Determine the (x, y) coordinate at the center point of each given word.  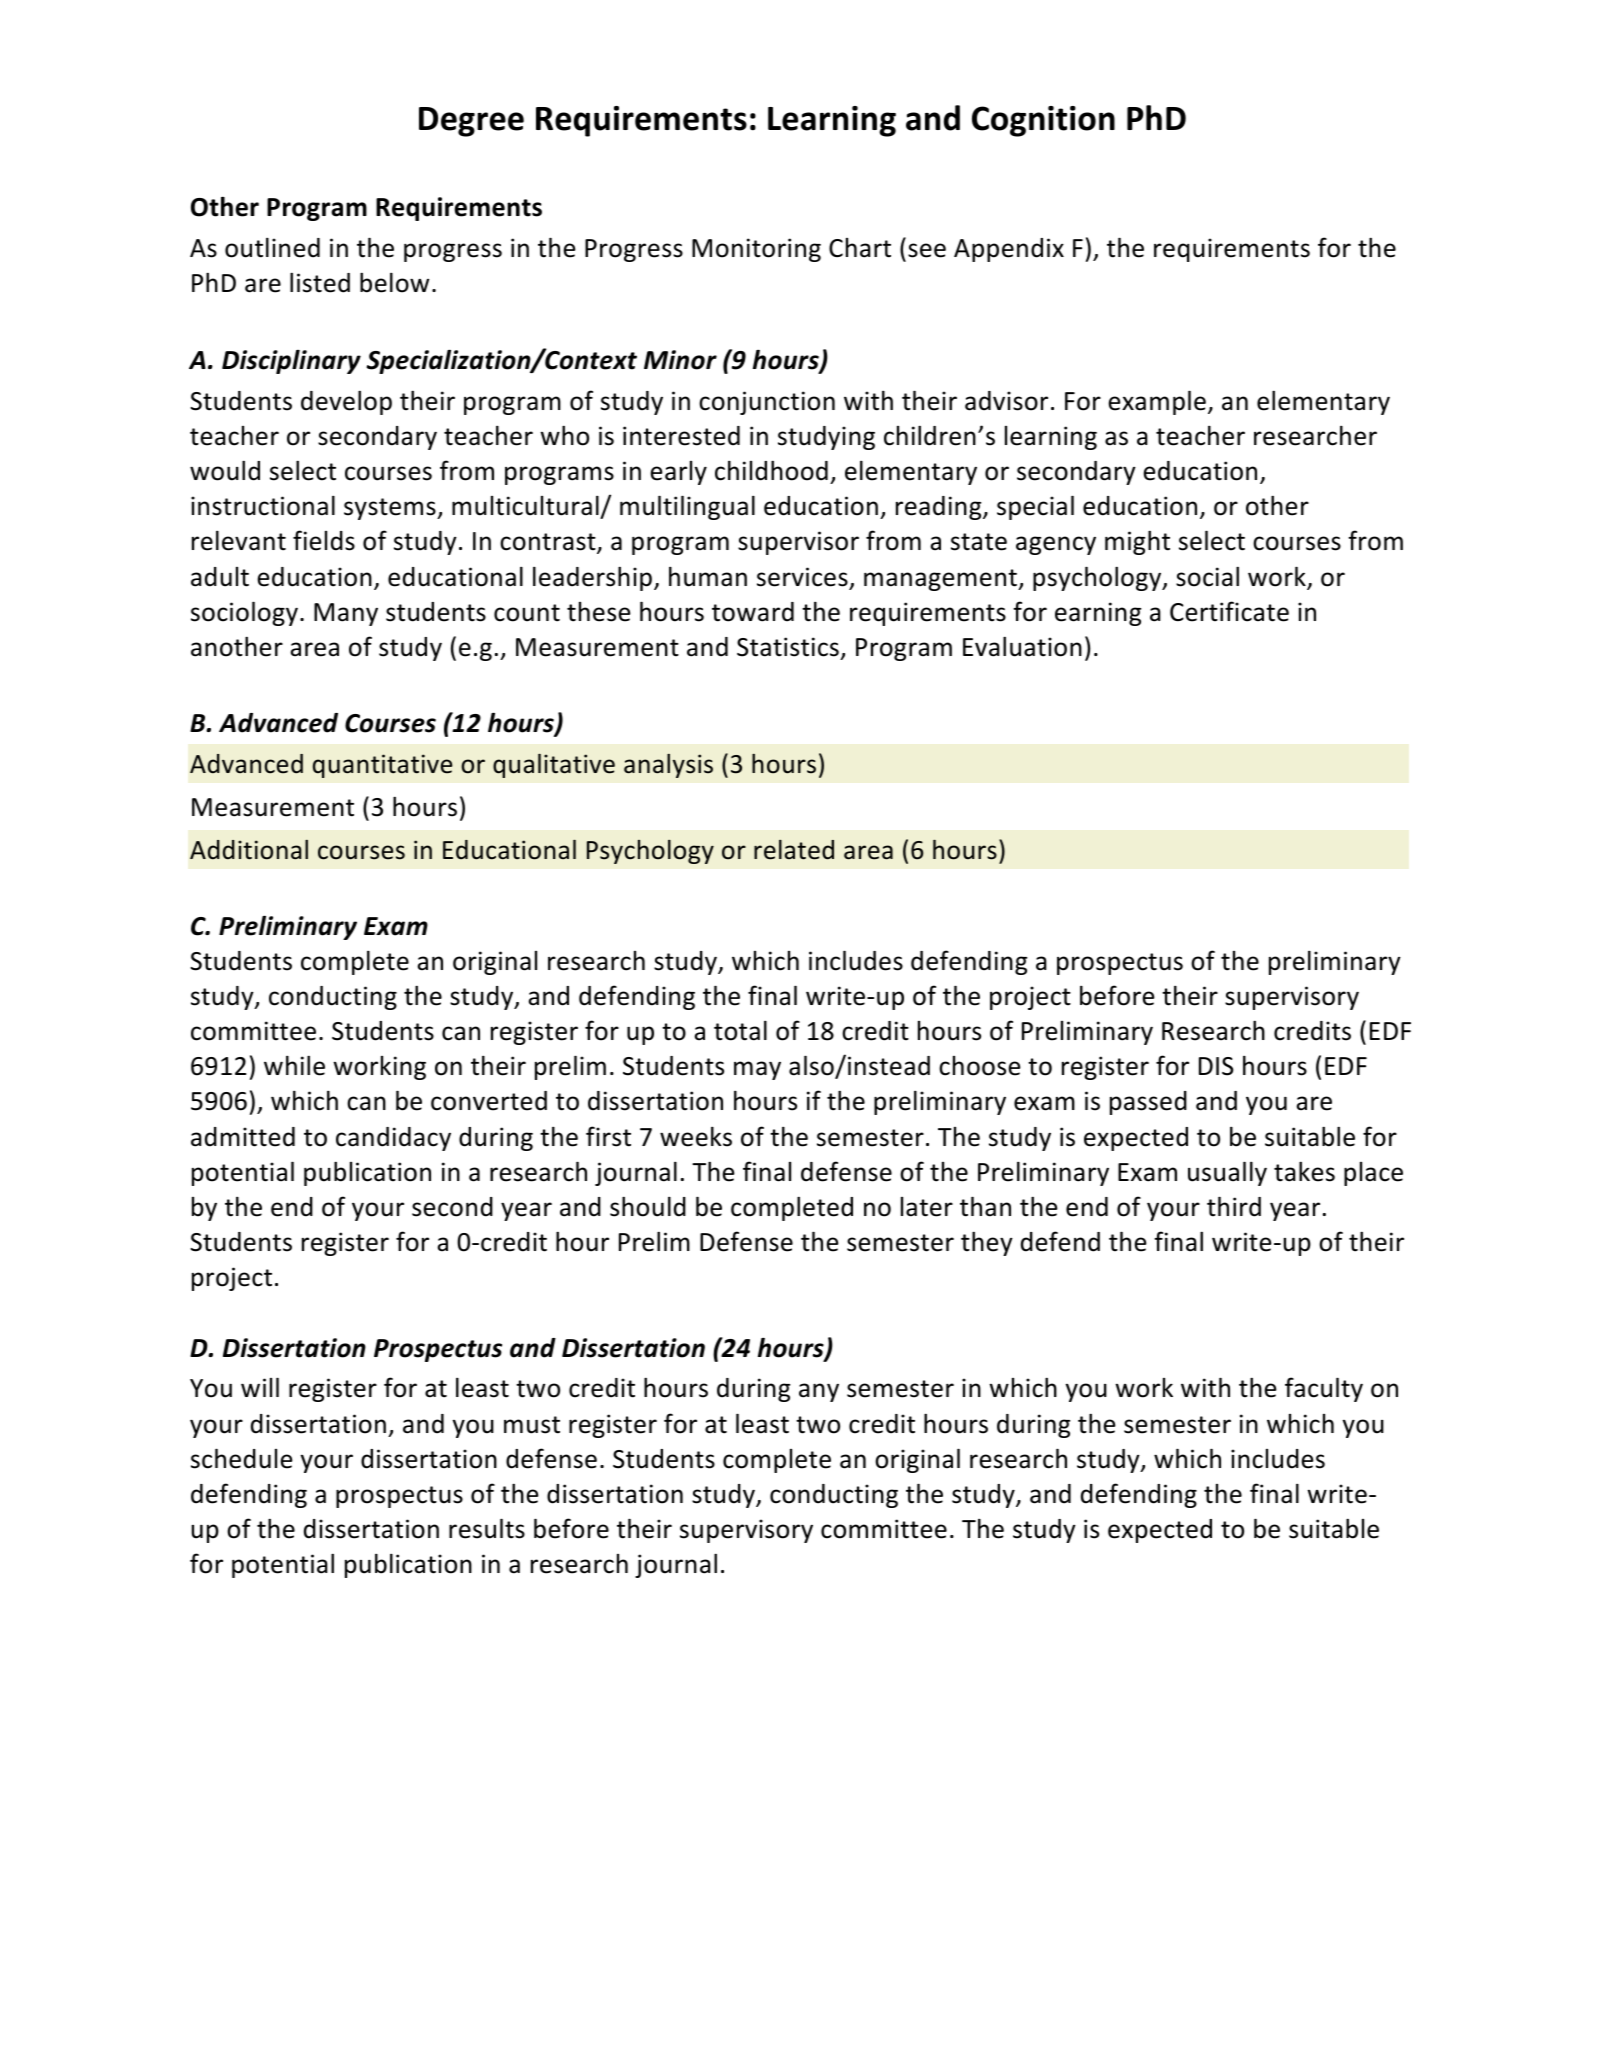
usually (1227, 1173)
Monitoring (756, 250)
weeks (696, 1136)
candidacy (393, 1139)
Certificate (1229, 611)
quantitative (382, 766)
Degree (471, 122)
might (1137, 542)
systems (391, 509)
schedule (242, 1458)
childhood (771, 470)
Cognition (1043, 121)
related (794, 850)
